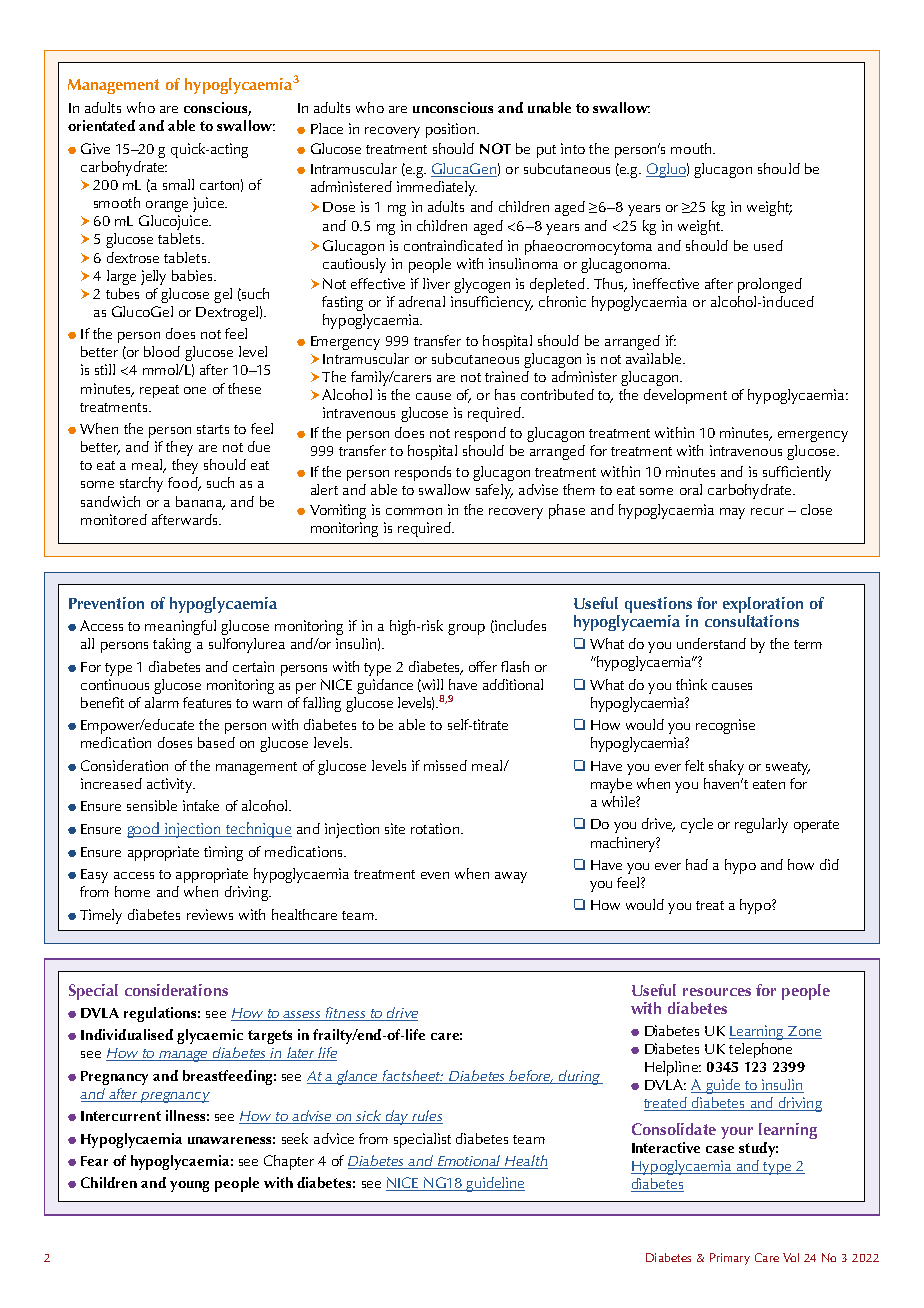 The height and width of the screenshot is (1308, 924). What do you see at coordinates (189, 1186) in the screenshot?
I see `young` at bounding box center [189, 1186].
